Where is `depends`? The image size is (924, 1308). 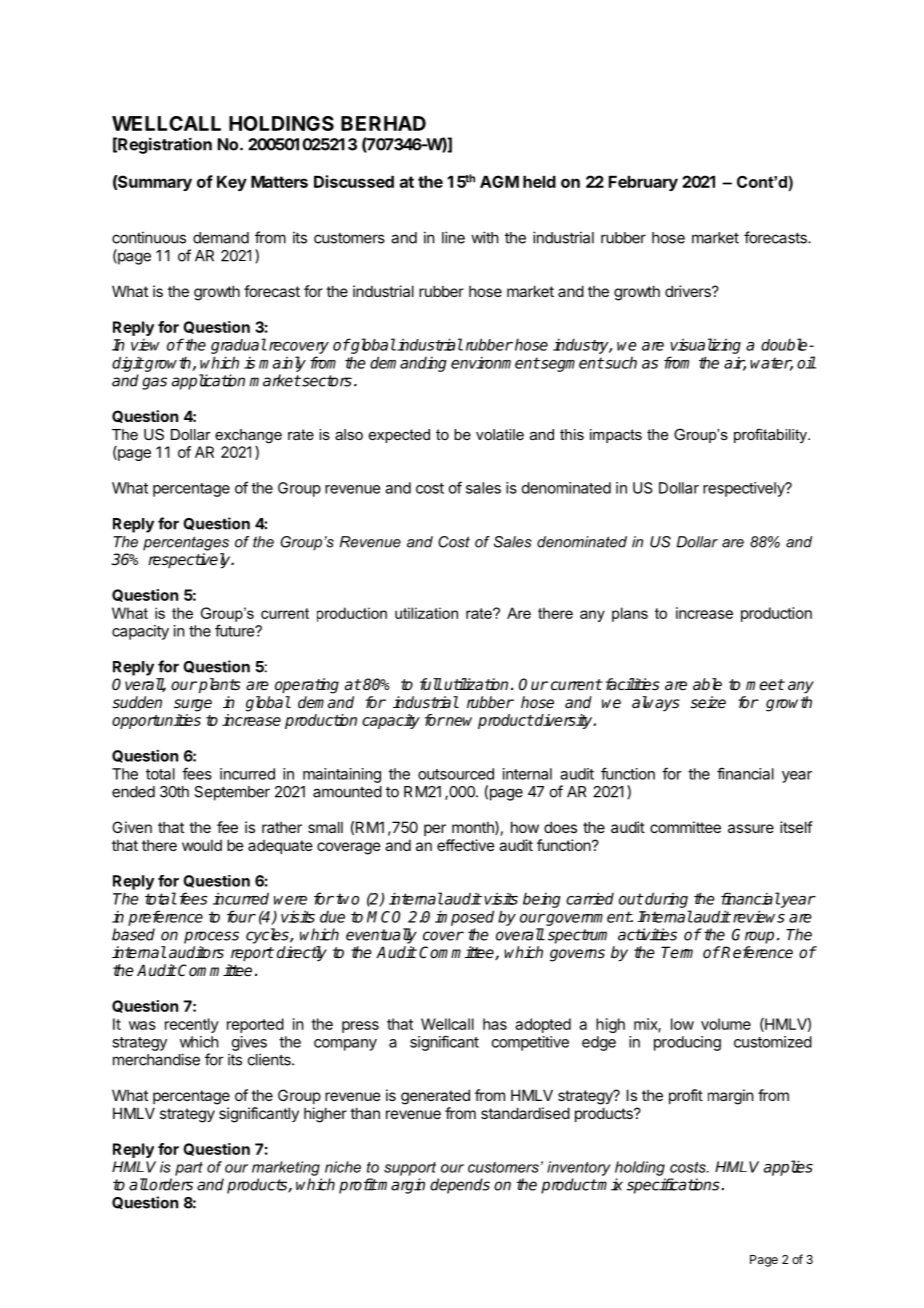 depends is located at coordinates (460, 1186).
